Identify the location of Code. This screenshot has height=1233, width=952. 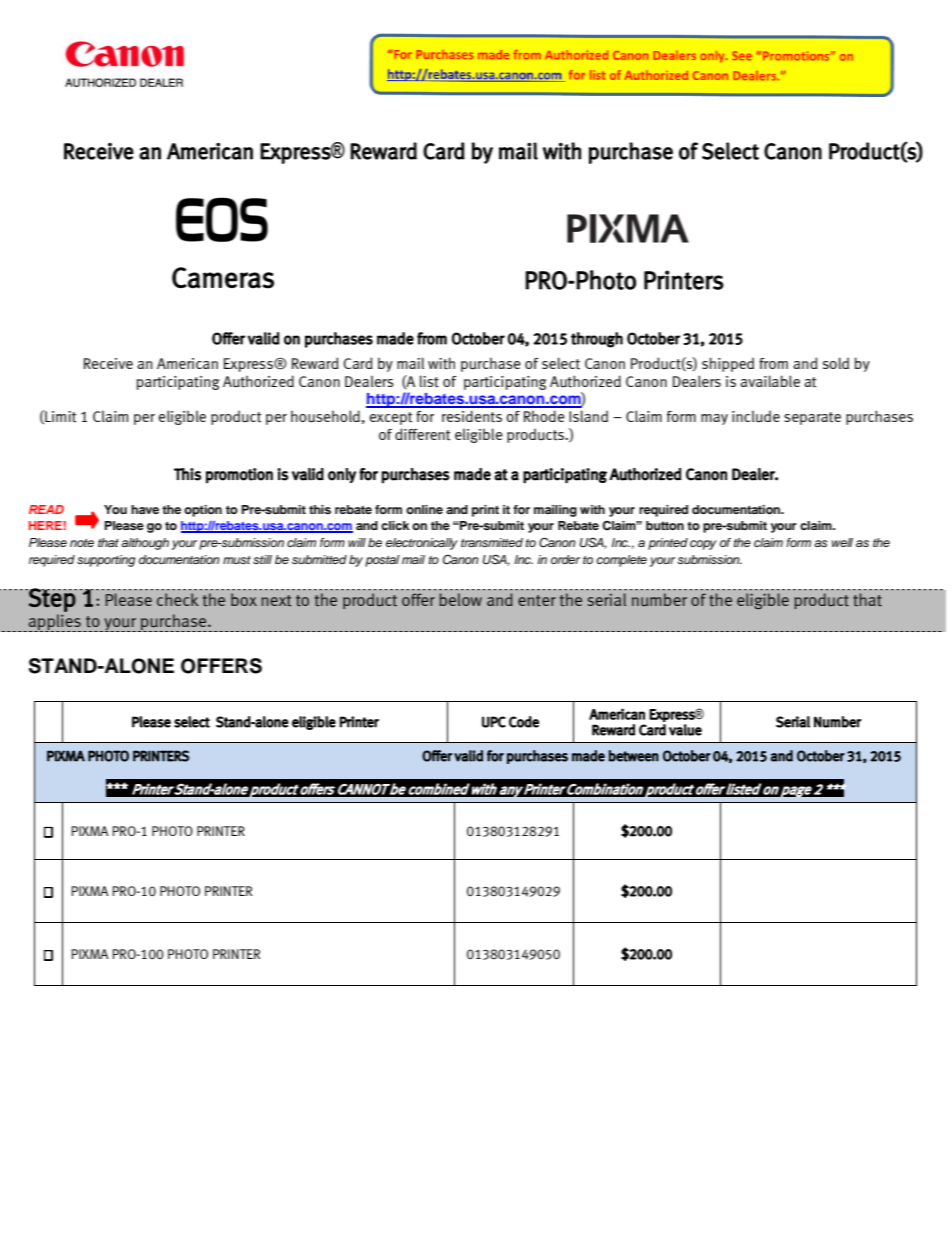
(524, 722).
